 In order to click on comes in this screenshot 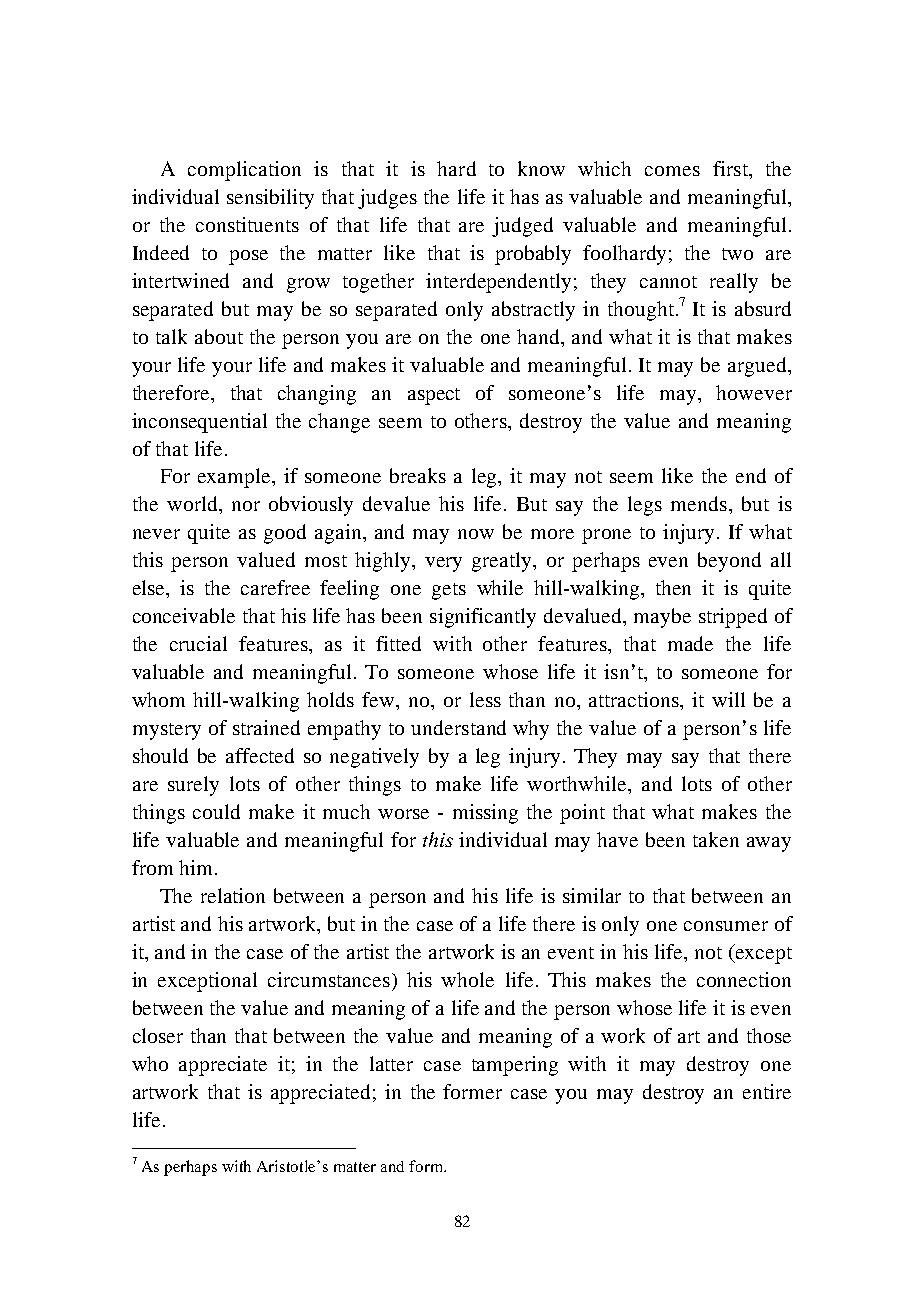, I will do `click(672, 171)`.
